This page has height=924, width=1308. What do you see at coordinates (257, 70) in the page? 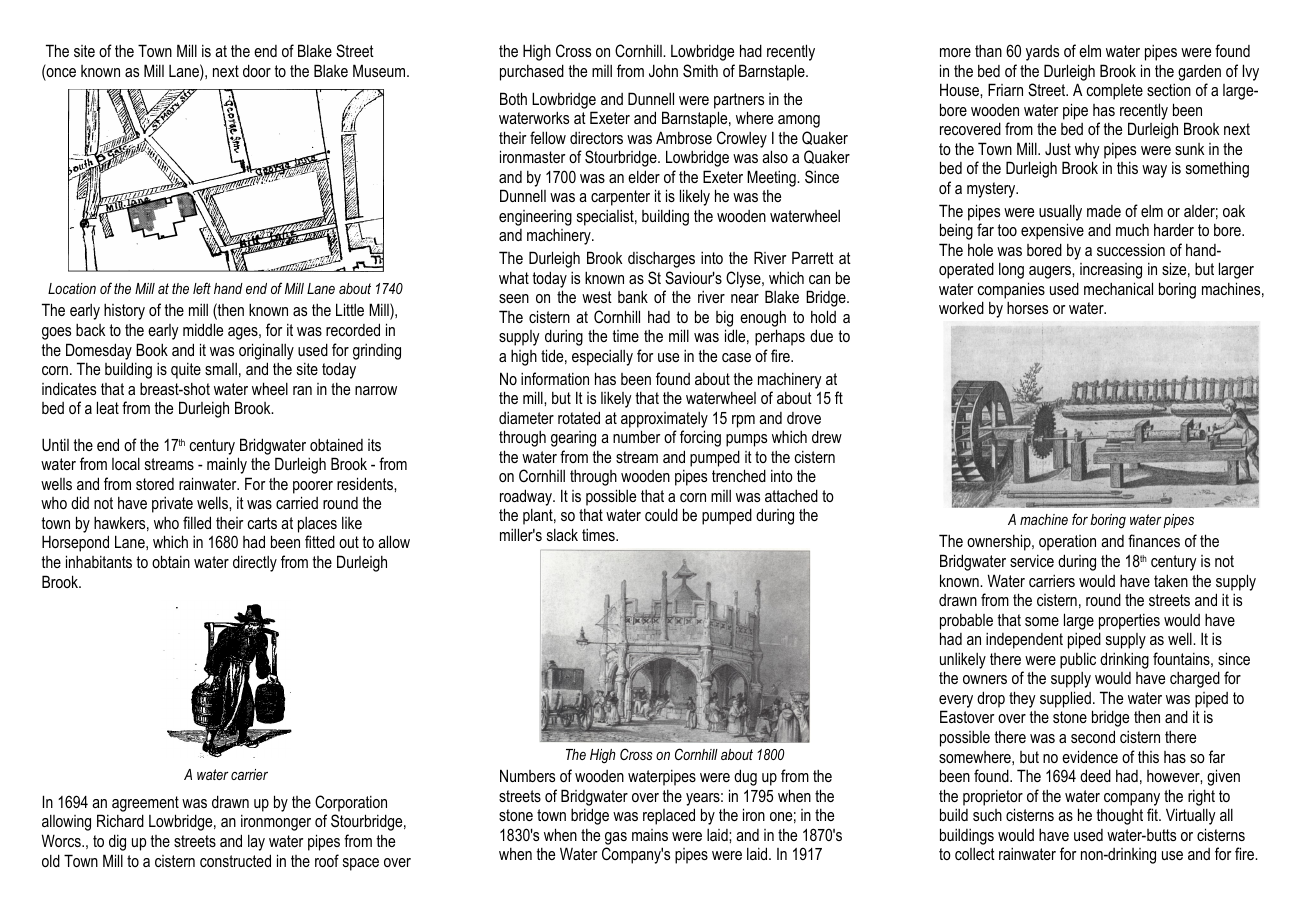
I see `door` at bounding box center [257, 70].
